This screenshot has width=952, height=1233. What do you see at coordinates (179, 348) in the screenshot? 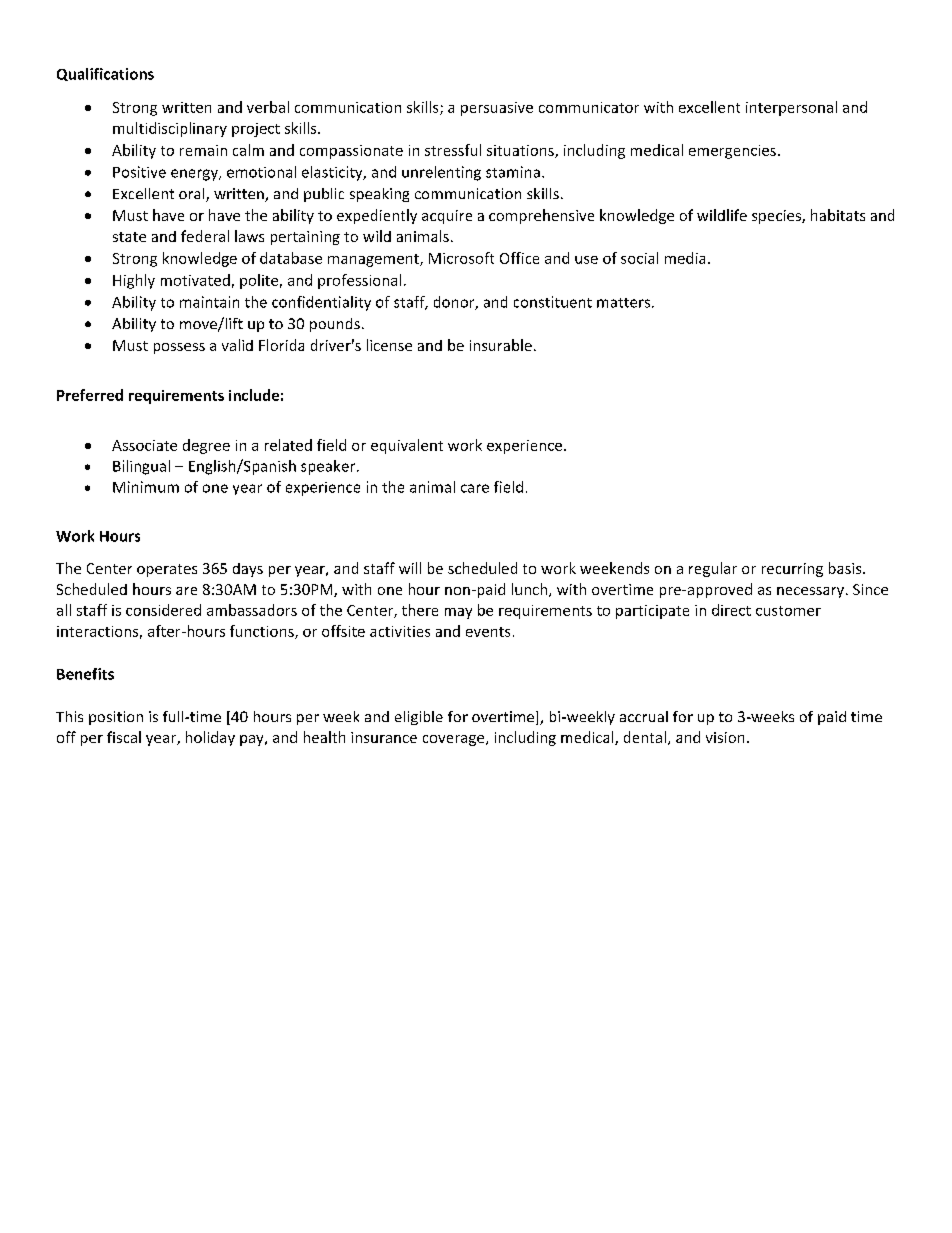
I see `possess` at bounding box center [179, 348].
